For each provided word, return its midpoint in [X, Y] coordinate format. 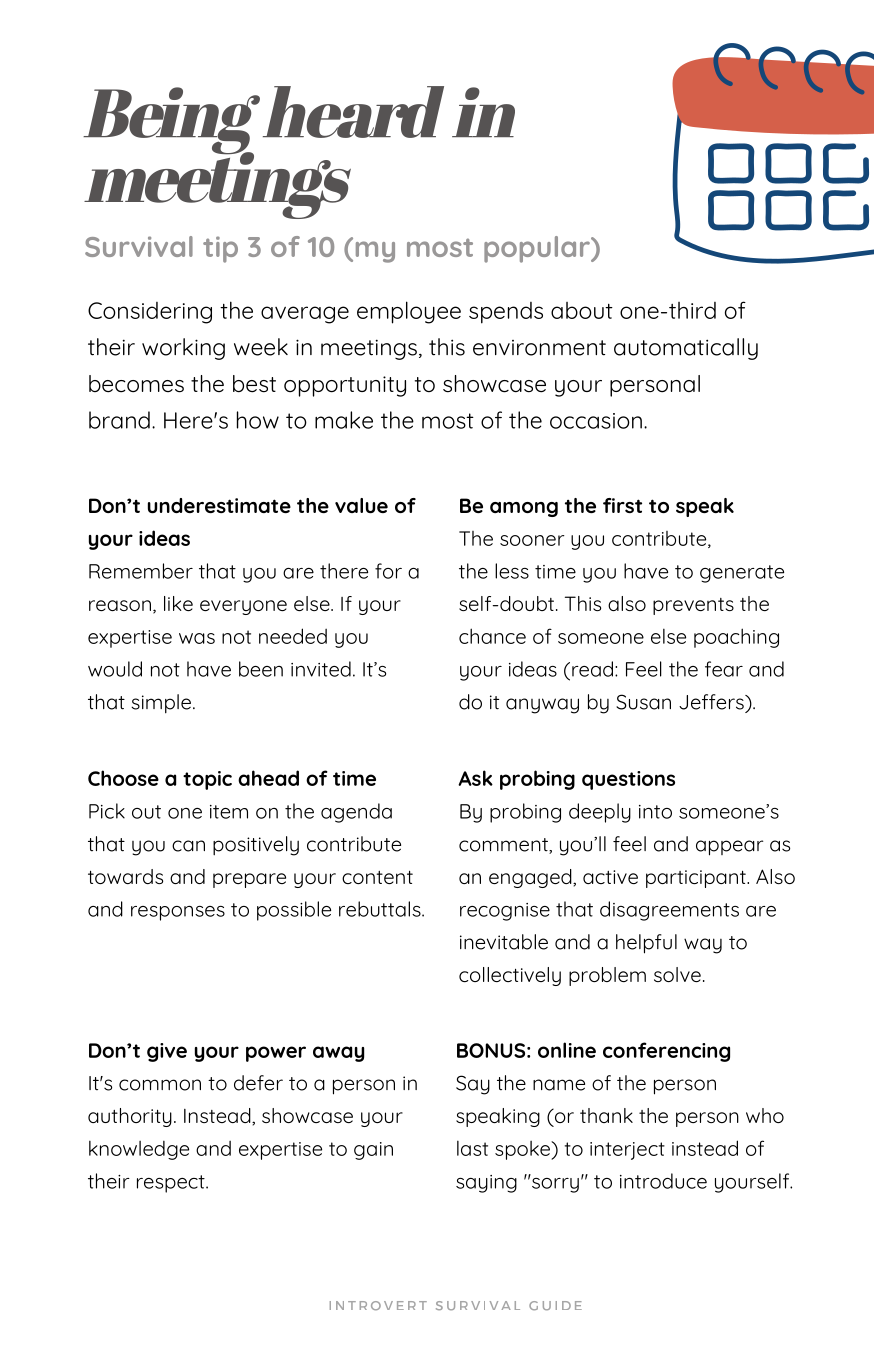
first [622, 505]
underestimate [219, 505]
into [655, 812]
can [188, 846]
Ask [475, 778]
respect [172, 1184]
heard [353, 112]
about [582, 310]
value [361, 505]
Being [171, 122]
